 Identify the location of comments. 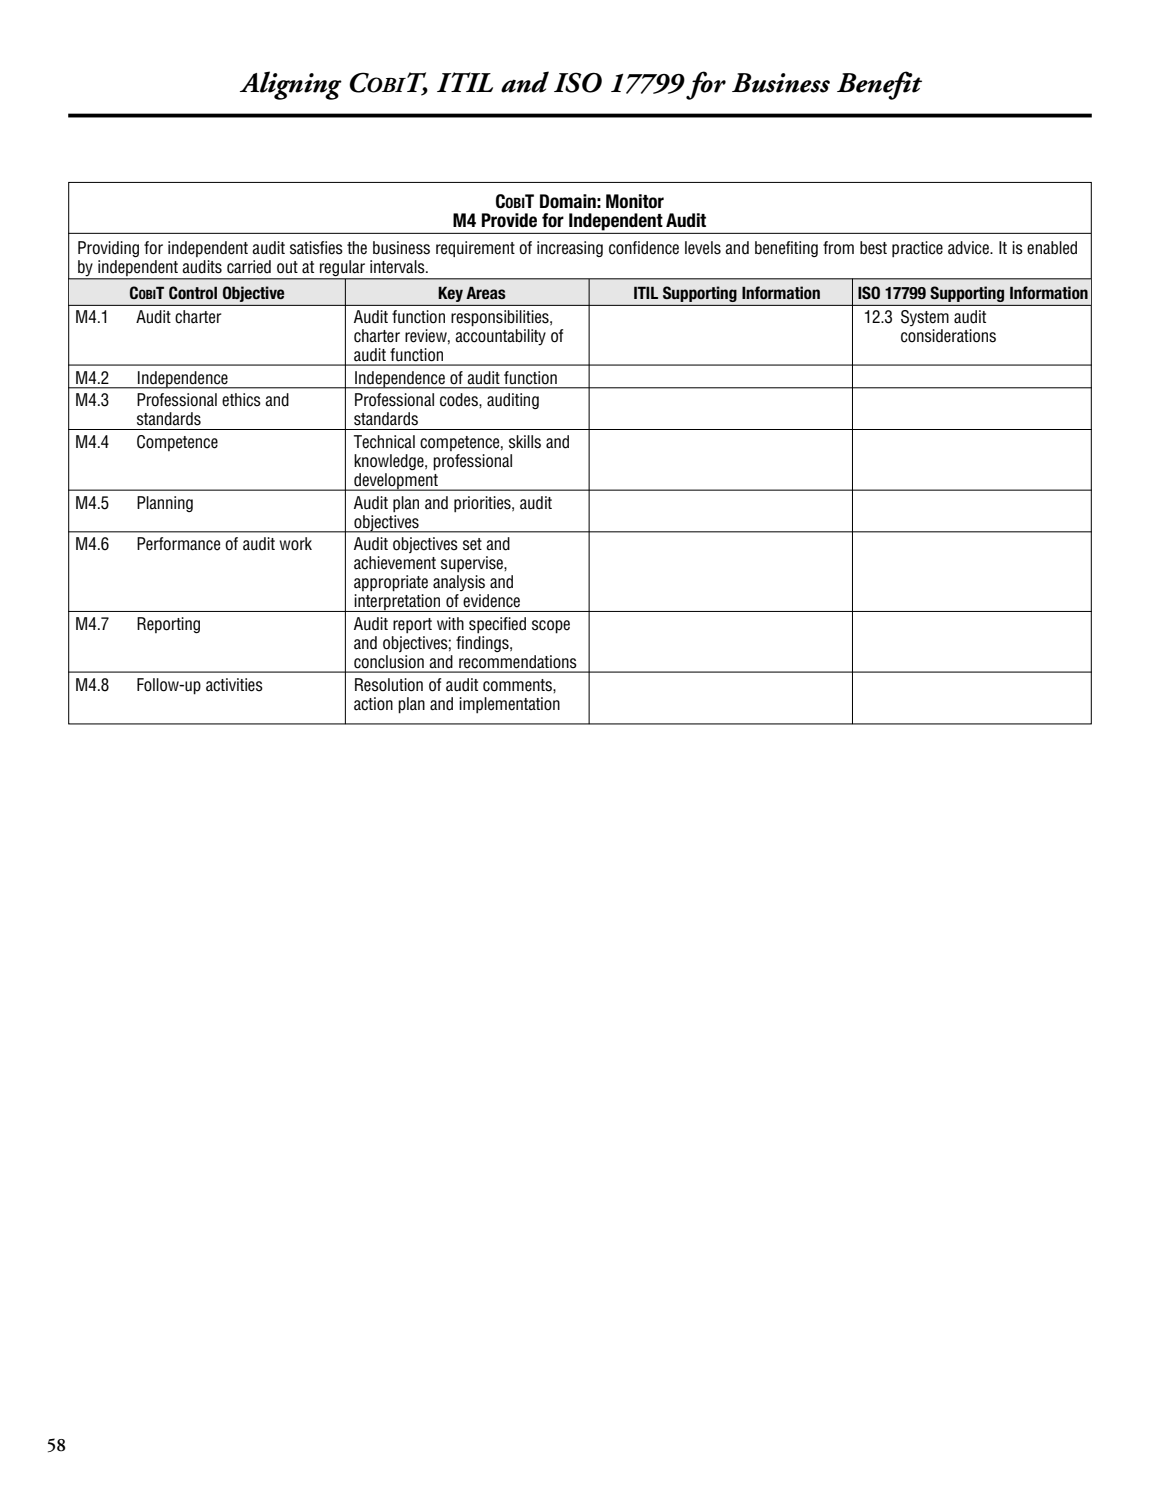
(518, 685).
